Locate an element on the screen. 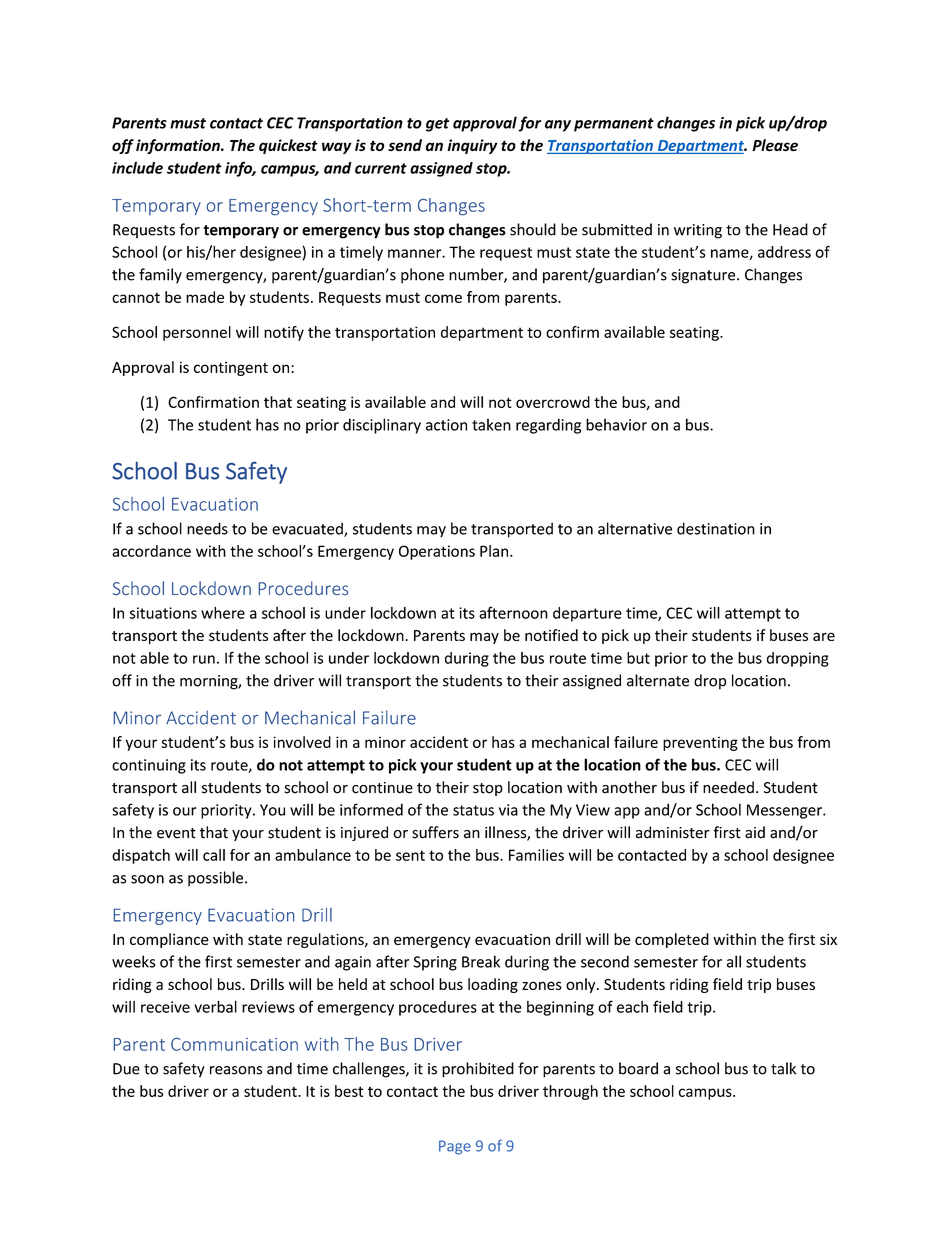 Image resolution: width=952 pixels, height=1233 pixels. alternate is located at coordinates (658, 680).
